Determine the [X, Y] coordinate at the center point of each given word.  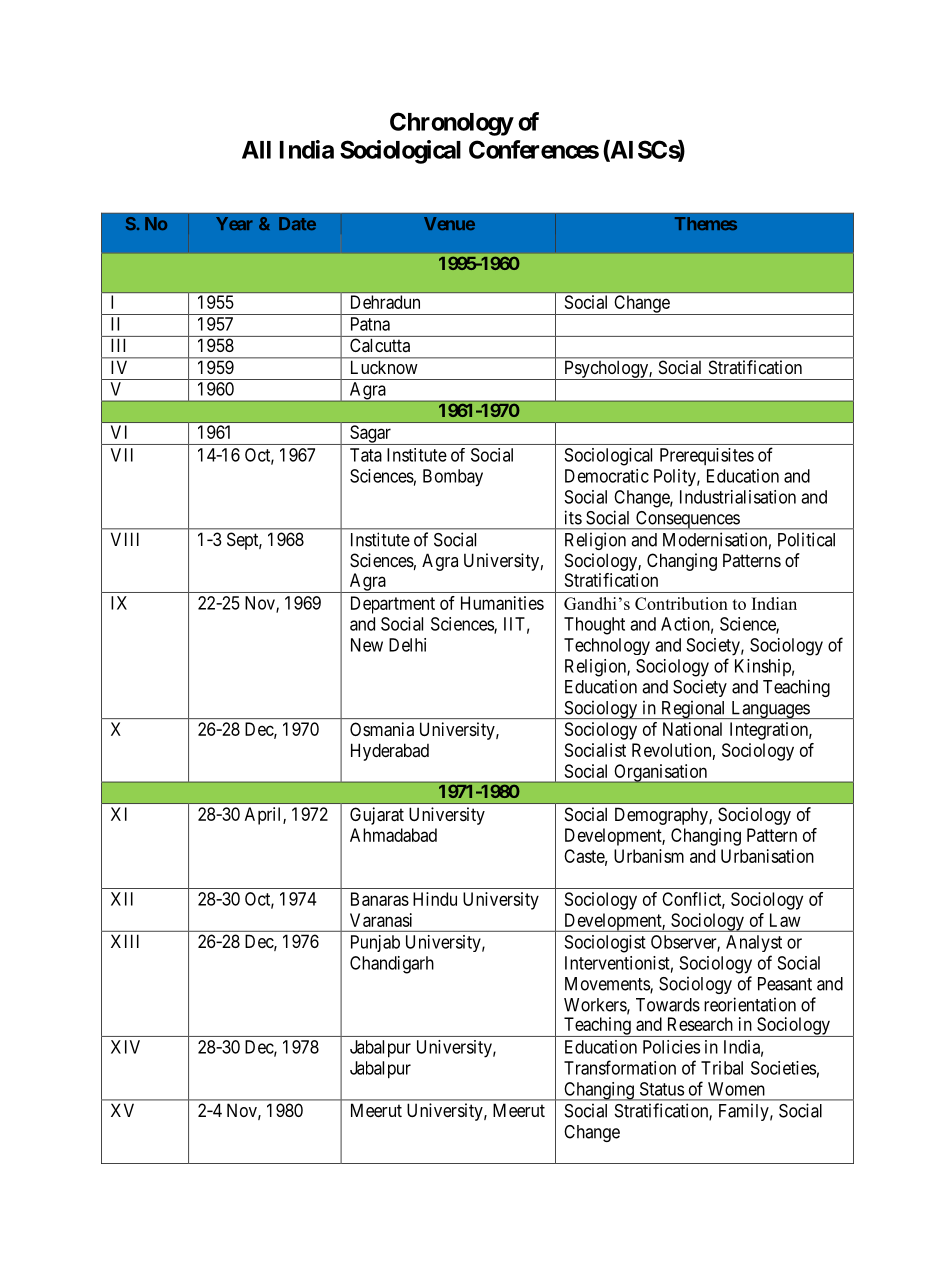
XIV [125, 1047]
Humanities [502, 603]
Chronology [452, 124]
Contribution [681, 603]
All [256, 150]
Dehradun [385, 302]
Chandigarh [392, 965]
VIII [125, 539]
